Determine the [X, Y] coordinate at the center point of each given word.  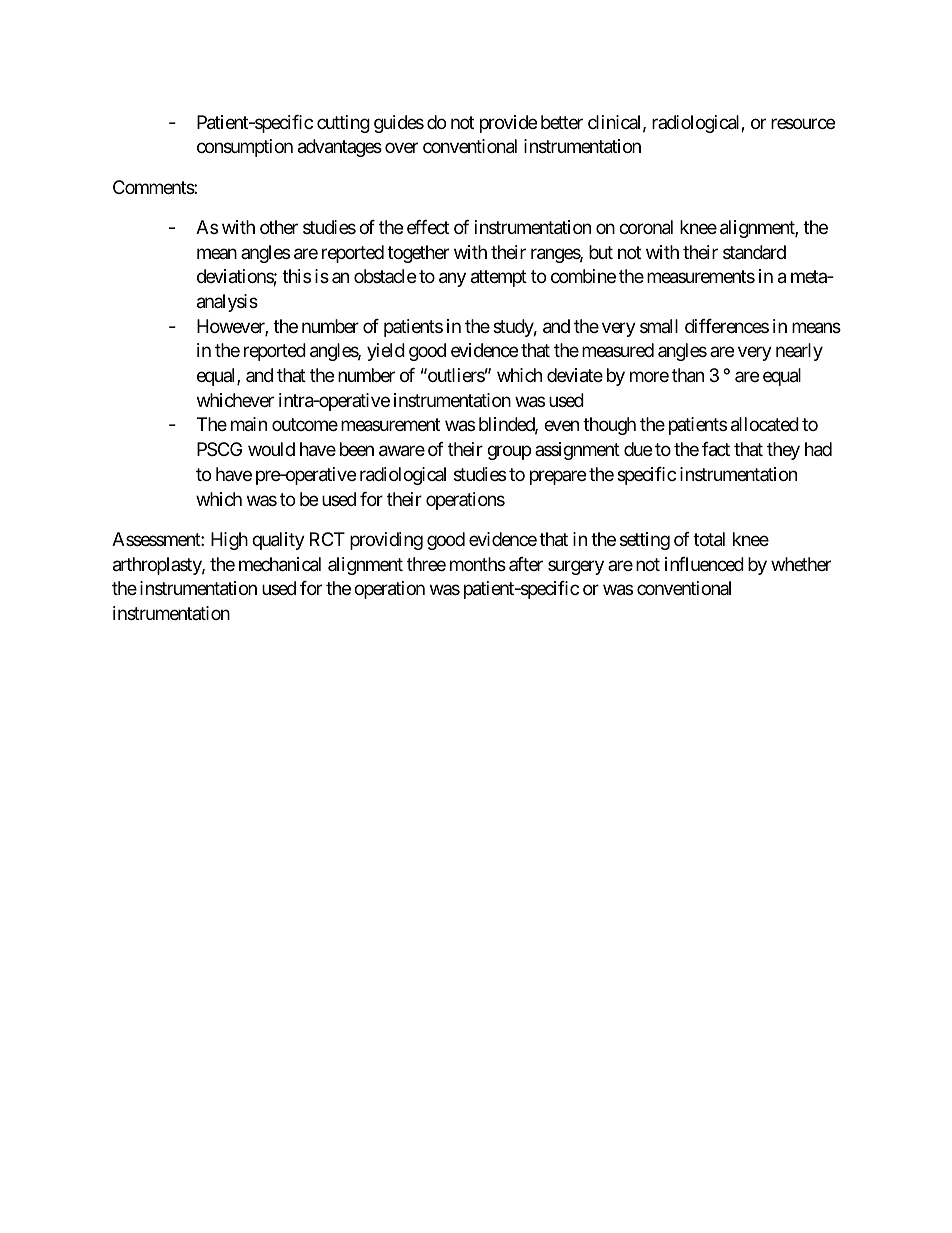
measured [618, 350]
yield [386, 352]
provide [508, 124]
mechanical [280, 564]
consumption [245, 148]
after [526, 564]
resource [803, 123]
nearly [799, 352]
